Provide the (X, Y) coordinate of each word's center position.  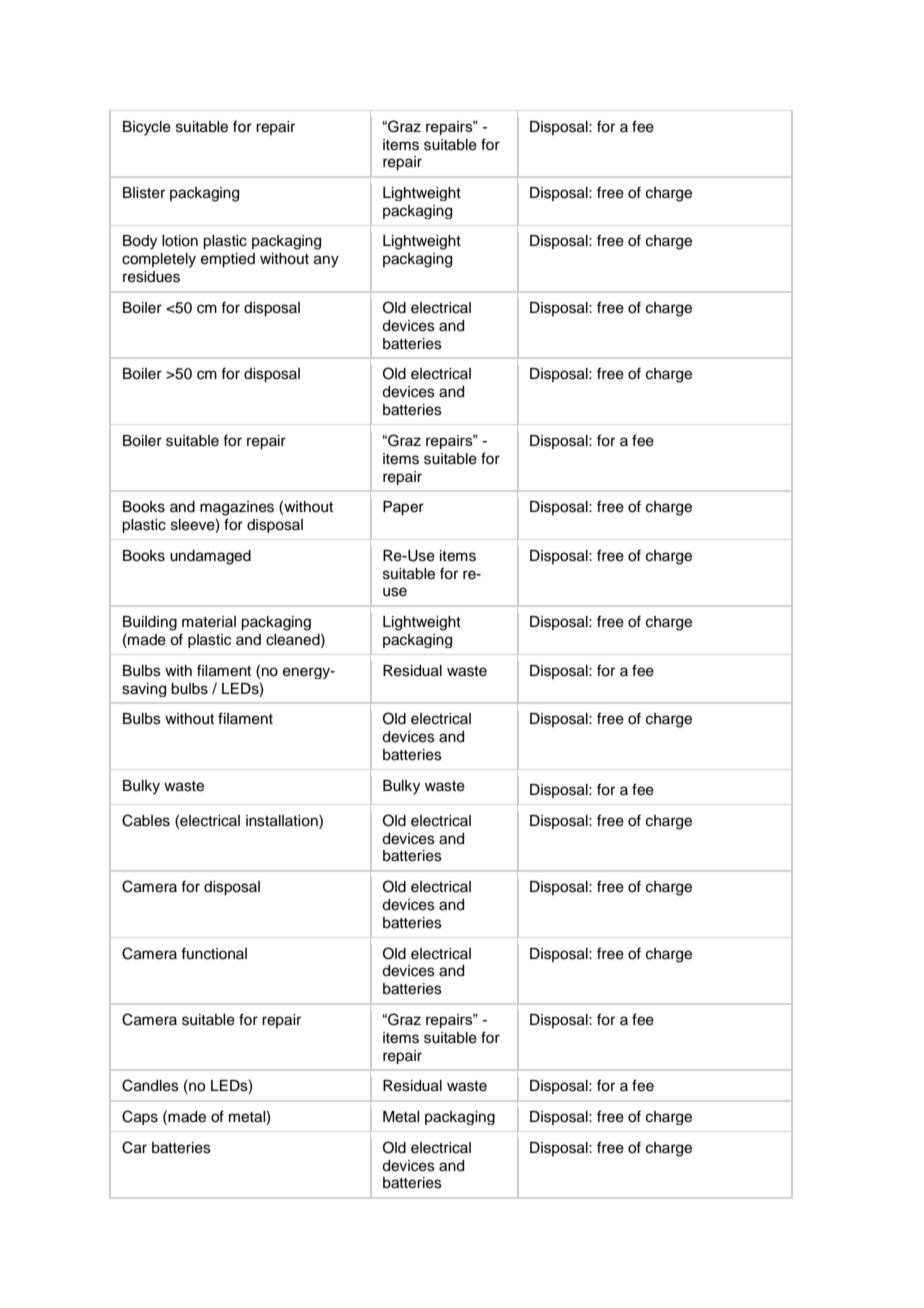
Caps (140, 1117)
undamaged (210, 557)
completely (159, 260)
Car (134, 1147)
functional (214, 953)
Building (150, 623)
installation (283, 820)
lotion (180, 241)
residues (151, 277)
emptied (228, 260)
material (209, 622)
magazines (237, 508)
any (326, 261)
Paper (403, 508)
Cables (146, 820)
